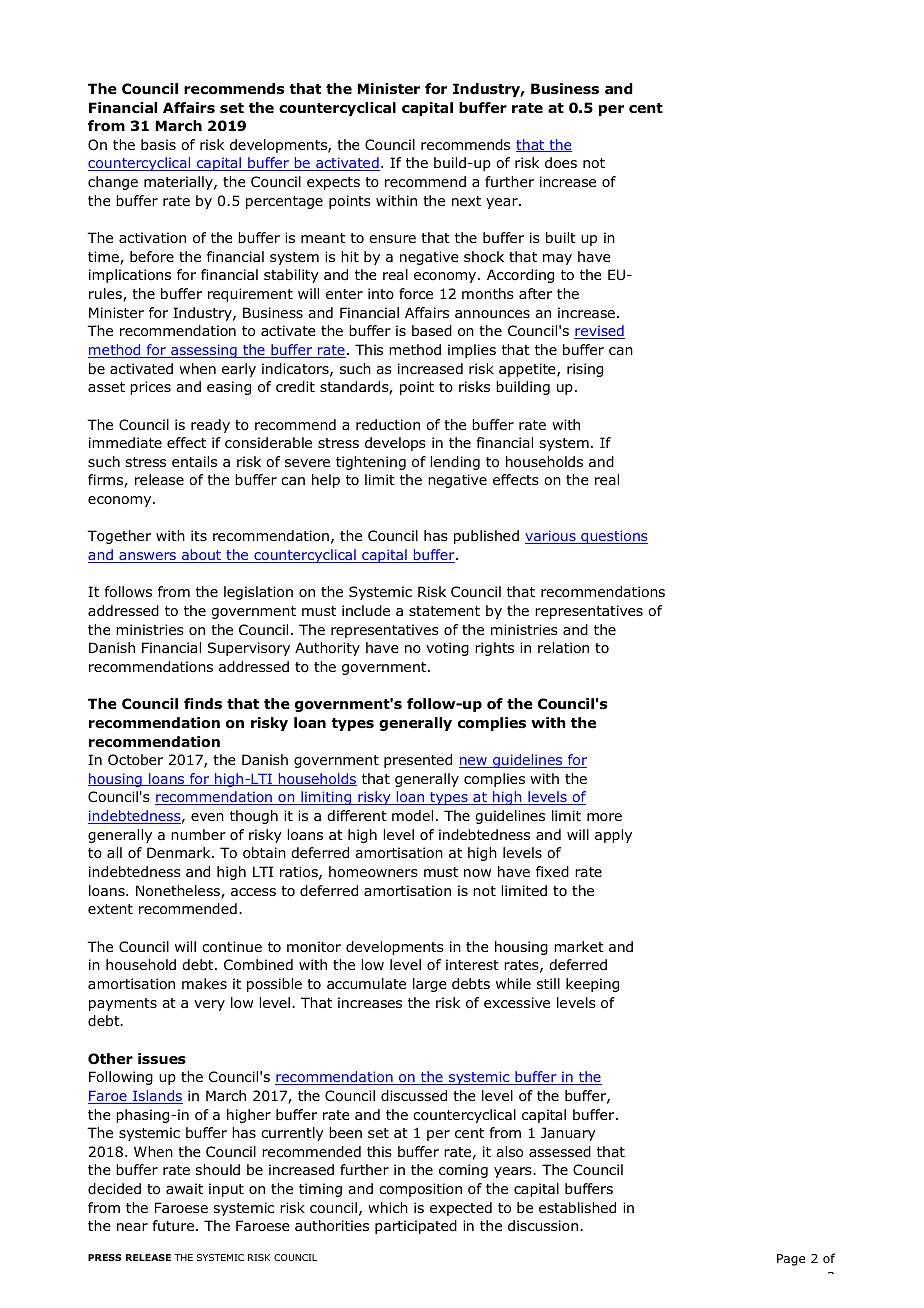 Image resolution: width=924 pixels, height=1308 pixels. What do you see at coordinates (203, 703) in the image?
I see `finds` at bounding box center [203, 703].
